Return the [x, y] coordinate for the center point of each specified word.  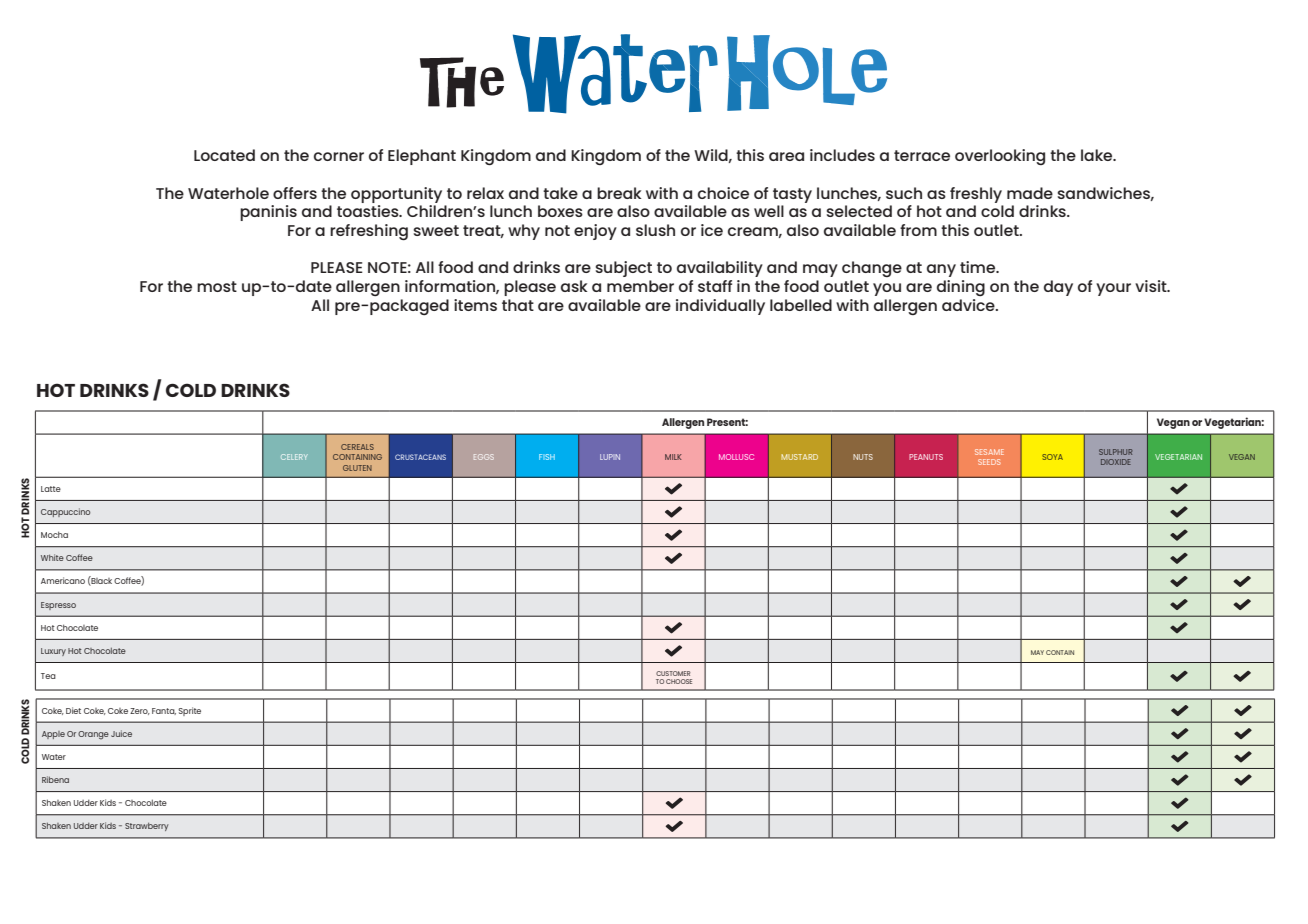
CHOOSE [679, 681]
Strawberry [147, 827]
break [619, 193]
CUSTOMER [673, 673]
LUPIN [610, 457]
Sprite [189, 711]
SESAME [989, 452]
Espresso [58, 606]
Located [224, 155]
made [1030, 193]
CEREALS [357, 447]
